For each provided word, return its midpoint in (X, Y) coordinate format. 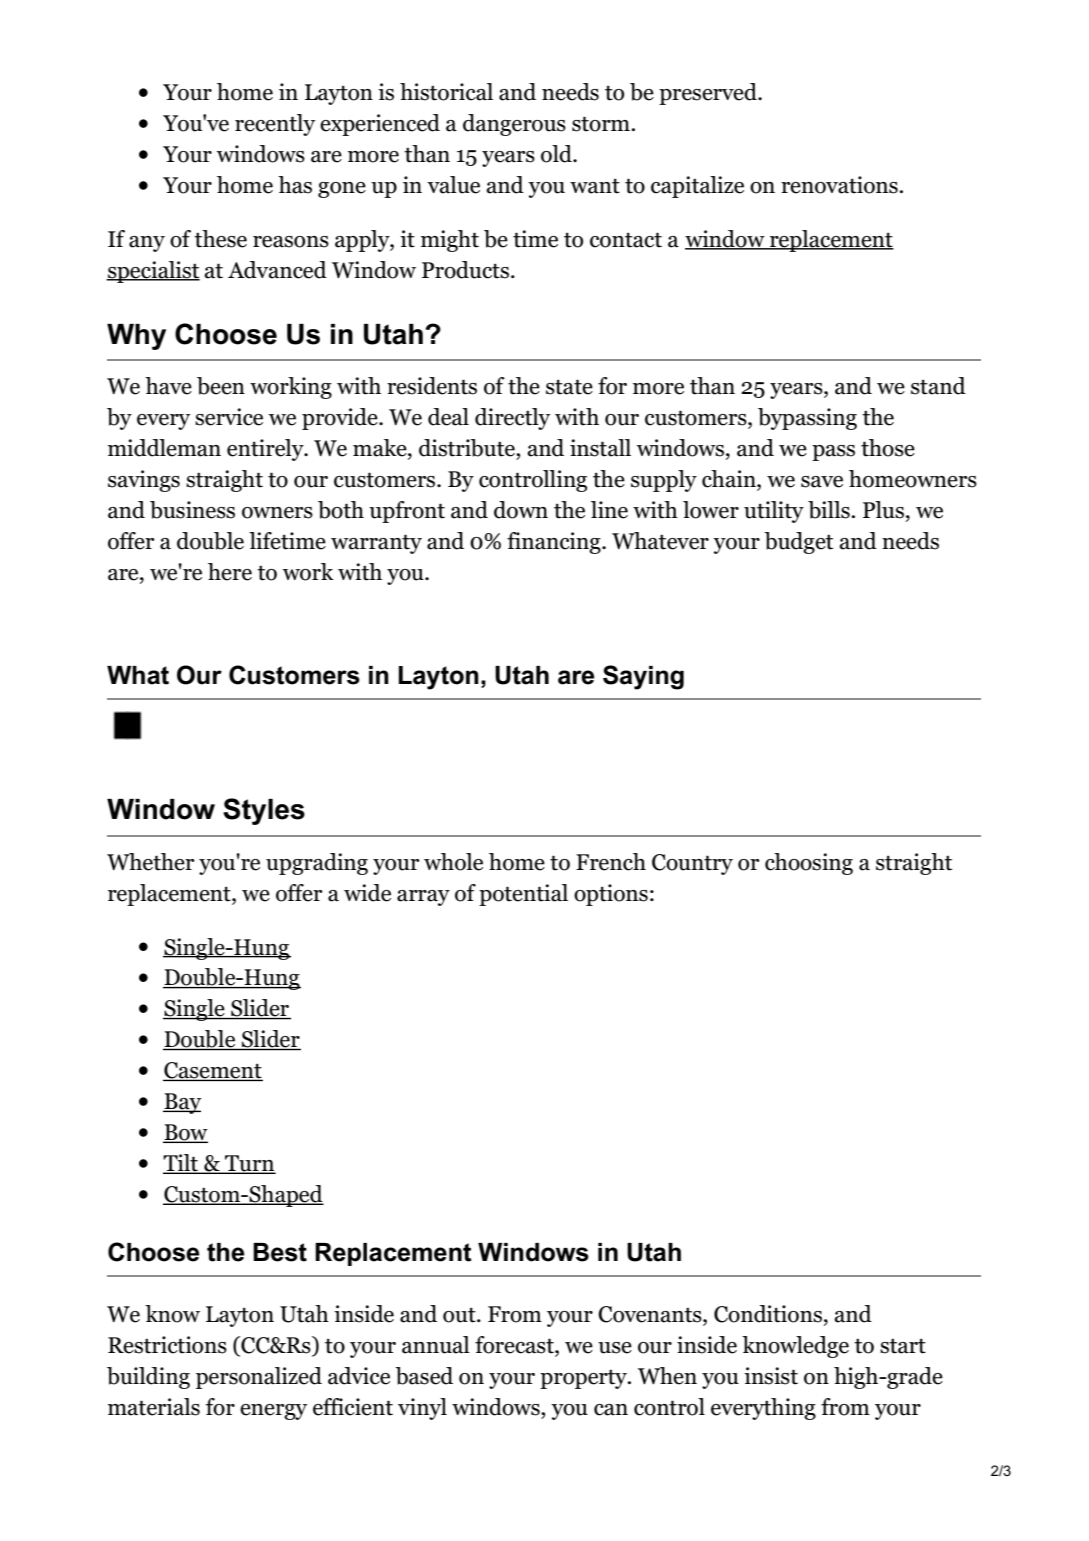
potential (523, 895)
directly (512, 419)
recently (275, 125)
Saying (643, 677)
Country (692, 864)
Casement (213, 1071)
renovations (840, 185)
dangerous (514, 125)
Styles (264, 811)
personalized (259, 1378)
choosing (809, 864)
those (888, 448)
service (229, 417)
